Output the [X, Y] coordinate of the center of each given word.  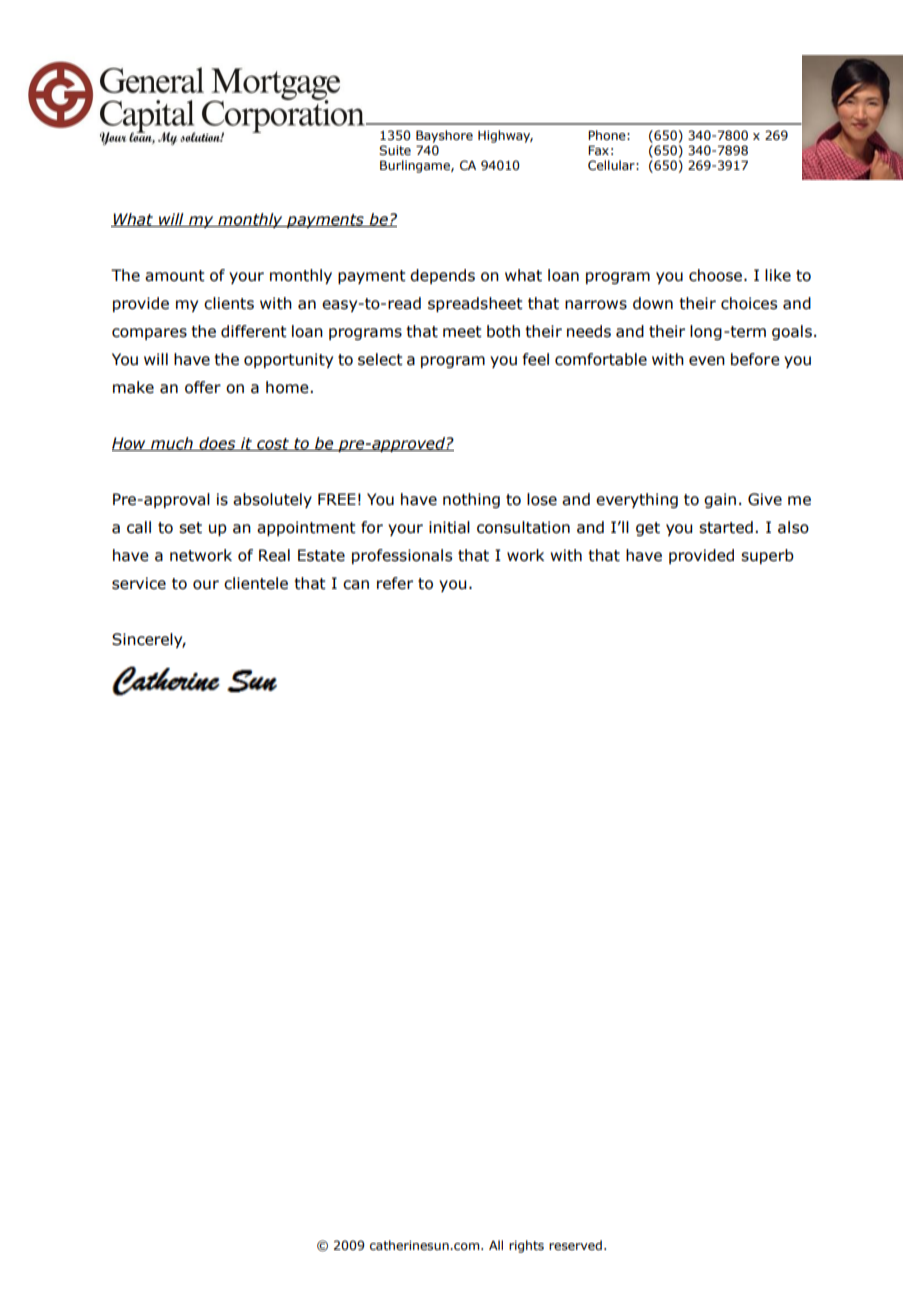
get [648, 529]
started [726, 527]
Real [274, 555]
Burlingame [416, 166]
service [139, 583]
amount [175, 276]
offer [203, 387]
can [356, 585]
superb [767, 556]
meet [462, 332]
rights [526, 1246]
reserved [575, 1245]
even [707, 361]
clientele [256, 583]
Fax [598, 150]
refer [395, 583]
